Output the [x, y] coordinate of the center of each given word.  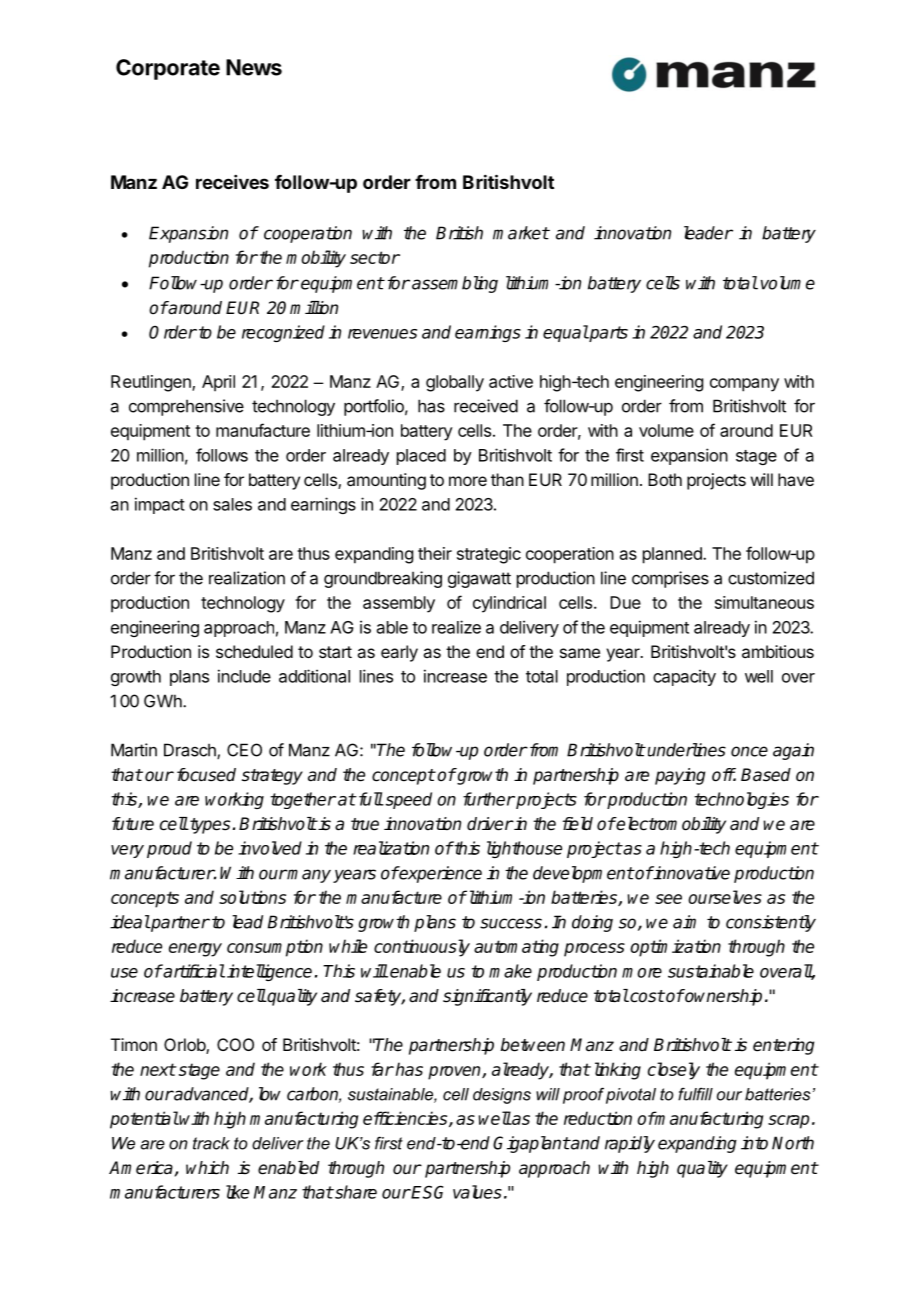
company [744, 385]
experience [440, 874]
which [207, 1168]
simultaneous [764, 602]
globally [455, 383]
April [218, 383]
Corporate [168, 69]
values [477, 1192]
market [521, 233]
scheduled [254, 651]
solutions [252, 897]
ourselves [725, 897]
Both [665, 479]
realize [456, 627]
